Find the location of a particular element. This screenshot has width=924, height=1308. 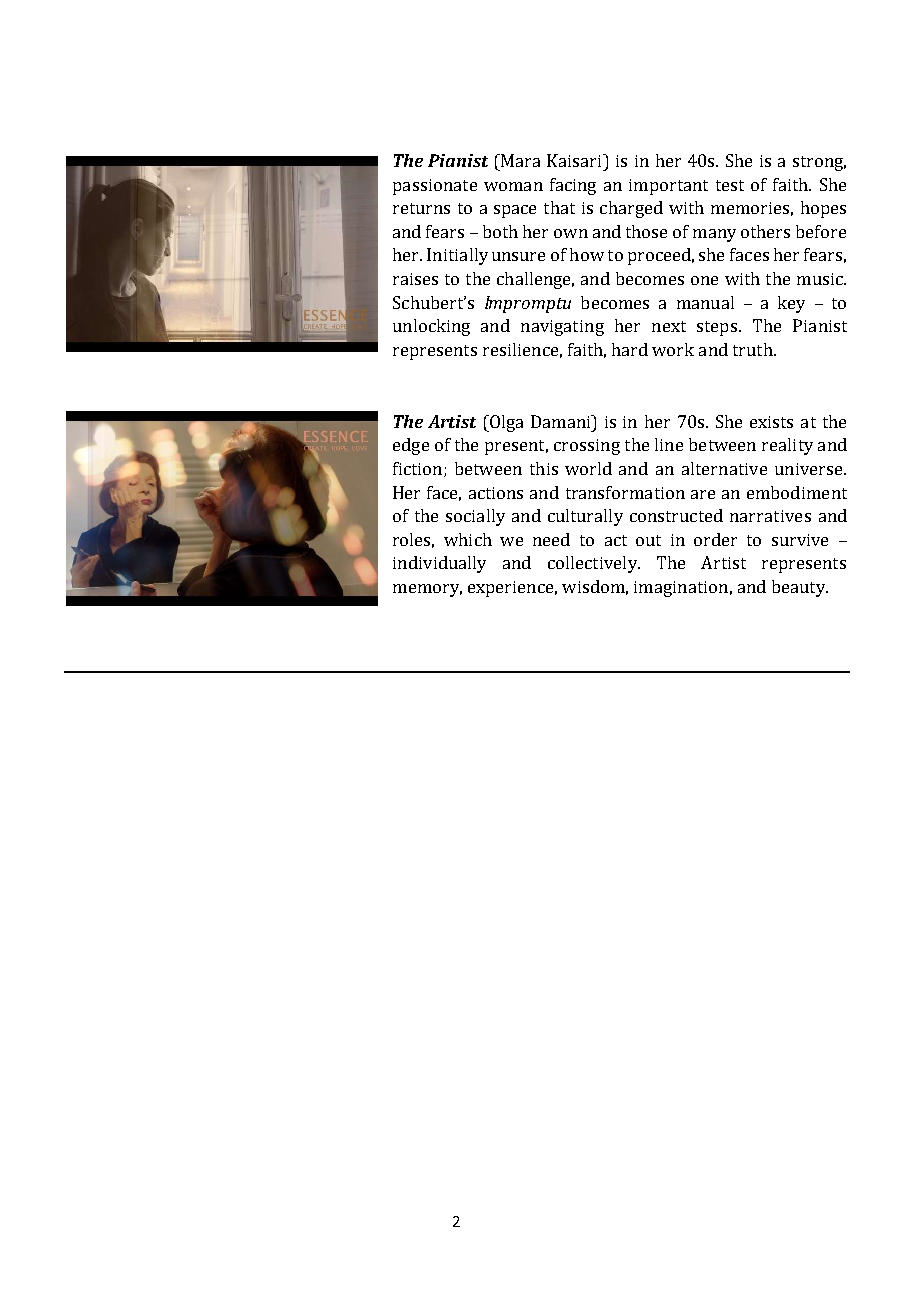

strong is located at coordinates (819, 163).
